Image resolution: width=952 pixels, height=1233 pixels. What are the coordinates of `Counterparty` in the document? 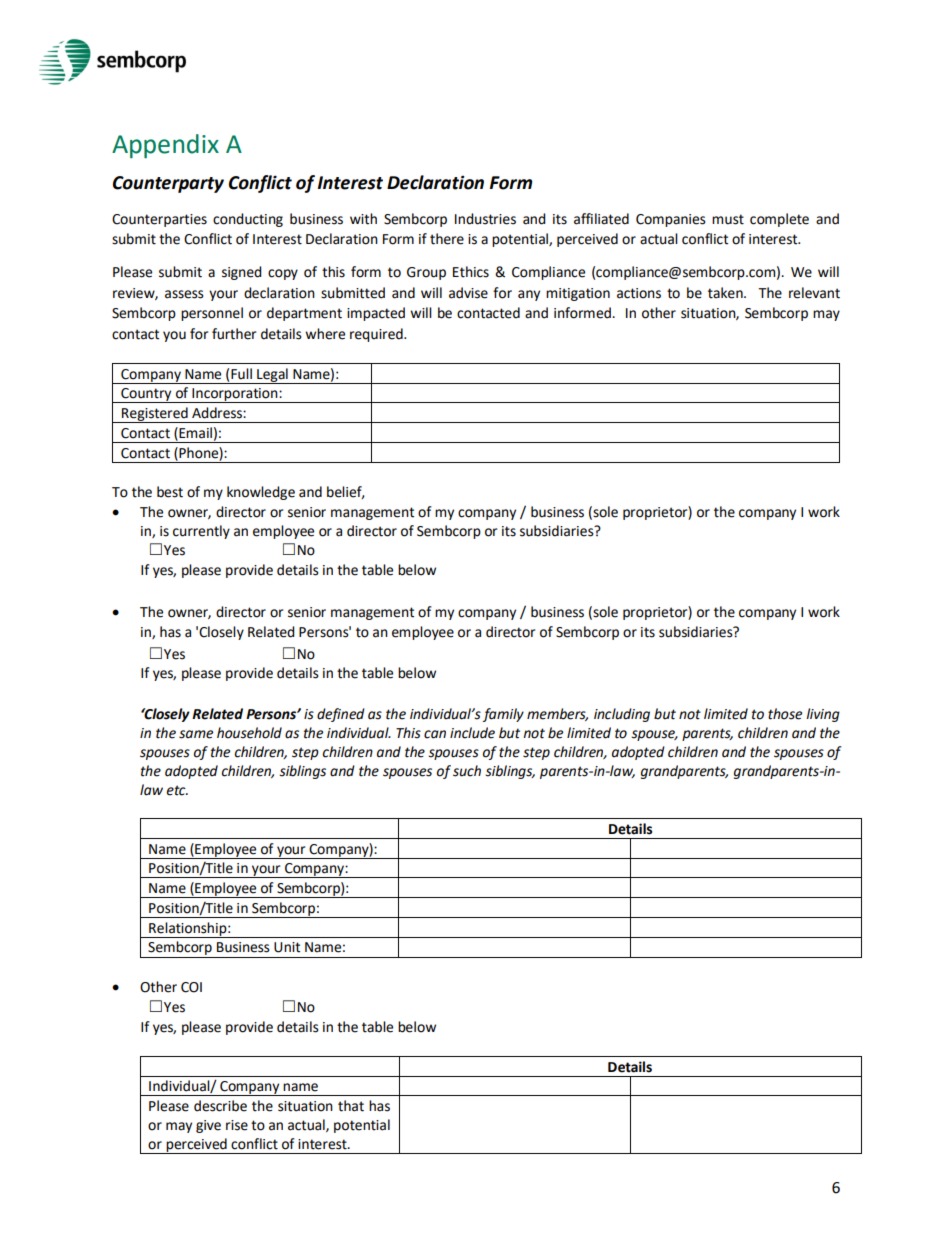 It's located at (168, 184).
